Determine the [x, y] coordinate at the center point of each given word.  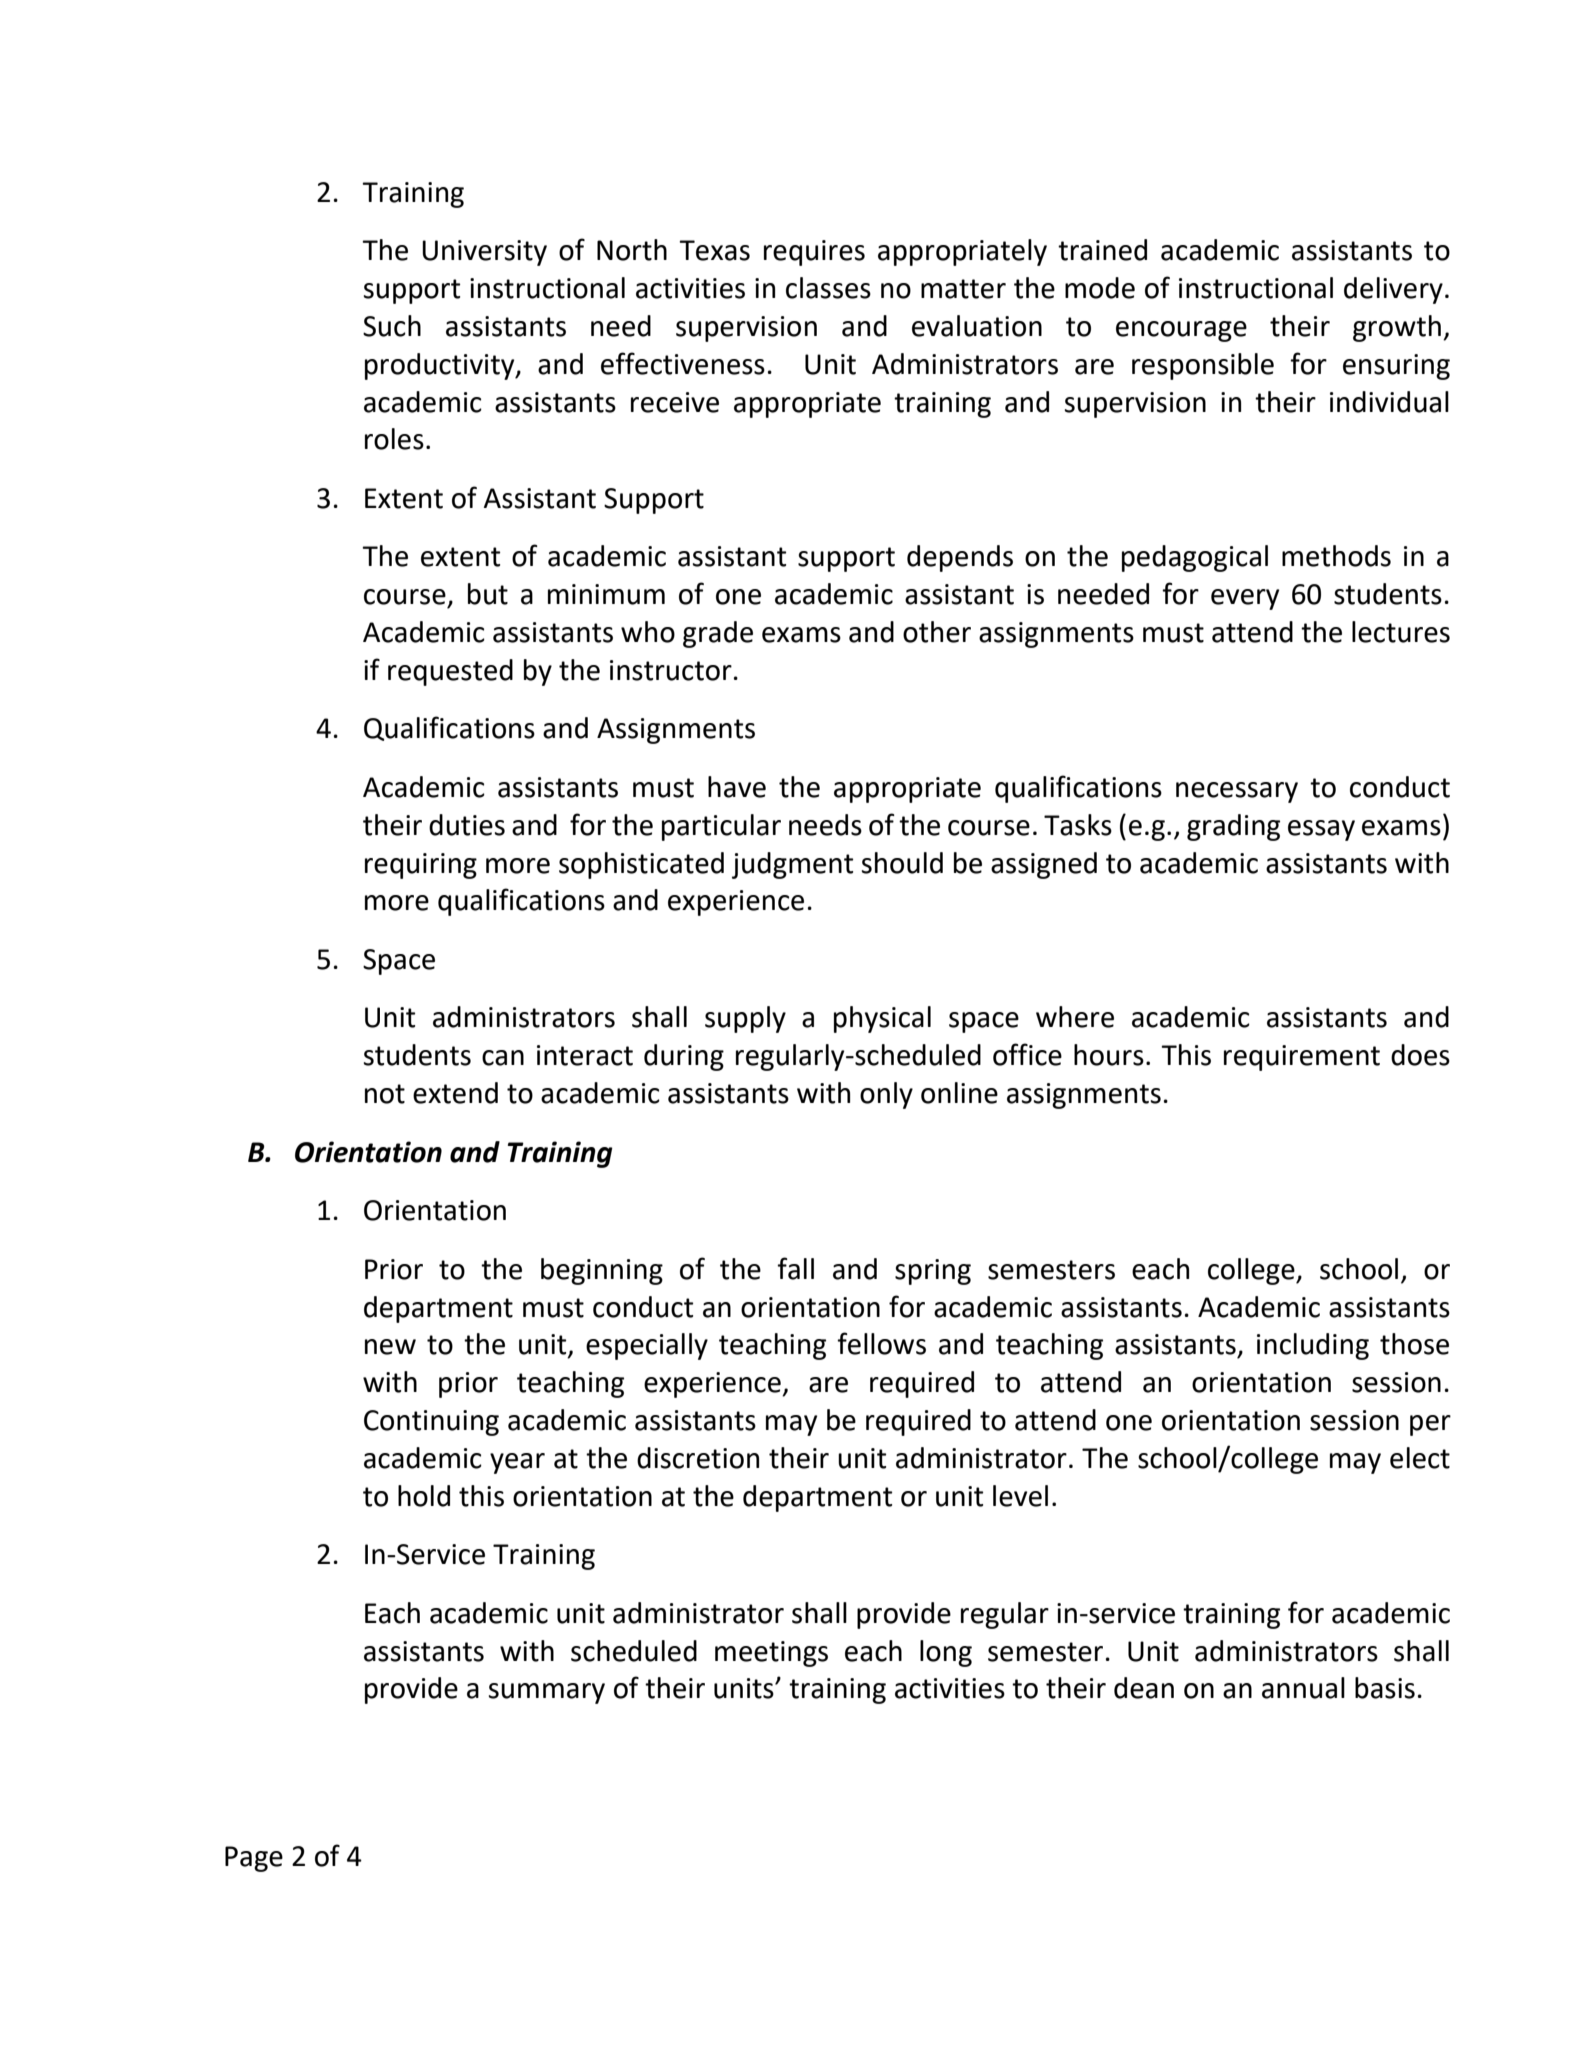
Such [392, 326]
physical [882, 1019]
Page [254, 1859]
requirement [1302, 1058]
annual [1303, 1688]
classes [828, 288]
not [385, 1094]
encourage [1181, 331]
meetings [771, 1654]
